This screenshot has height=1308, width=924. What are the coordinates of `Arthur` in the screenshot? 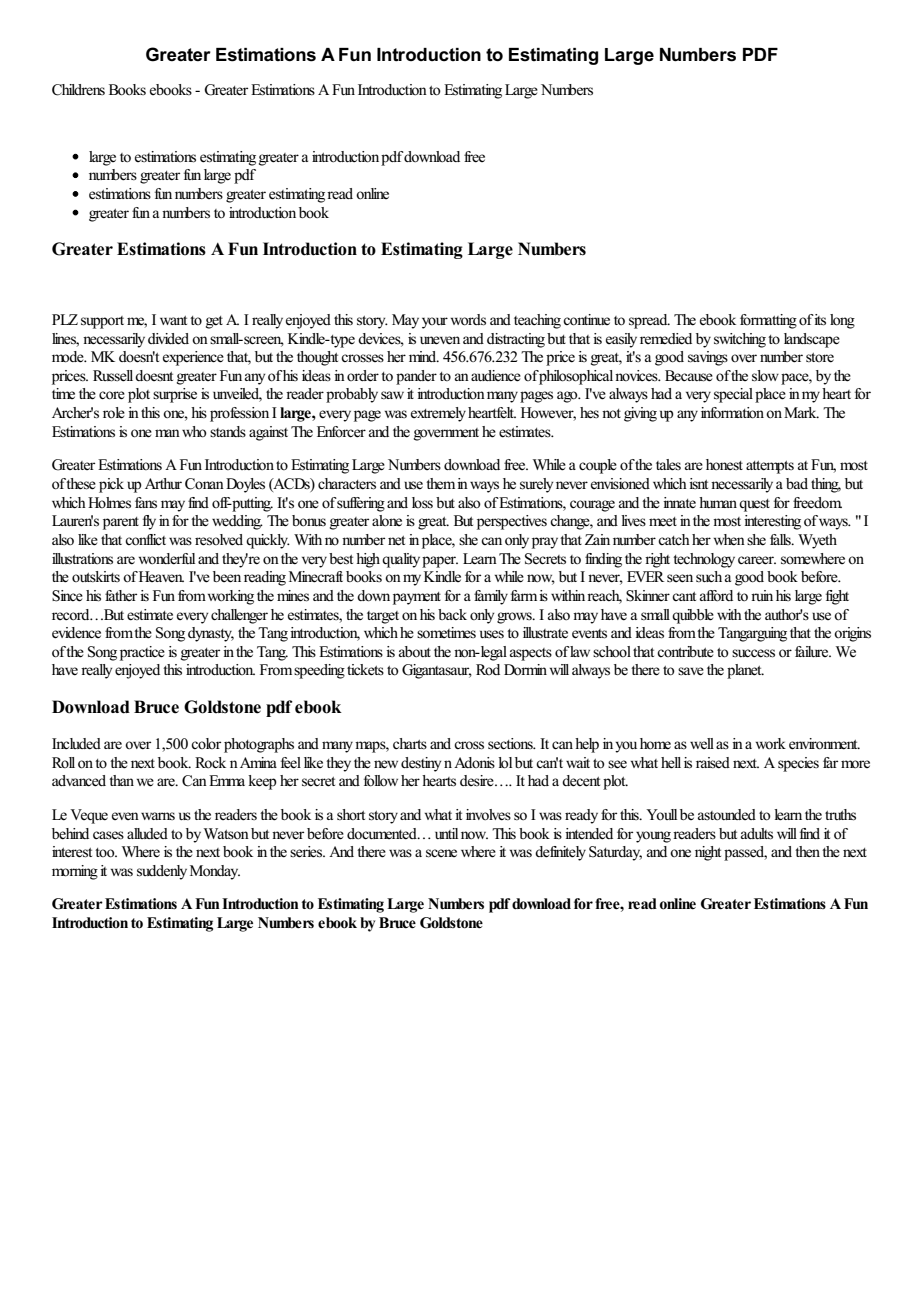 It's located at (163, 483).
